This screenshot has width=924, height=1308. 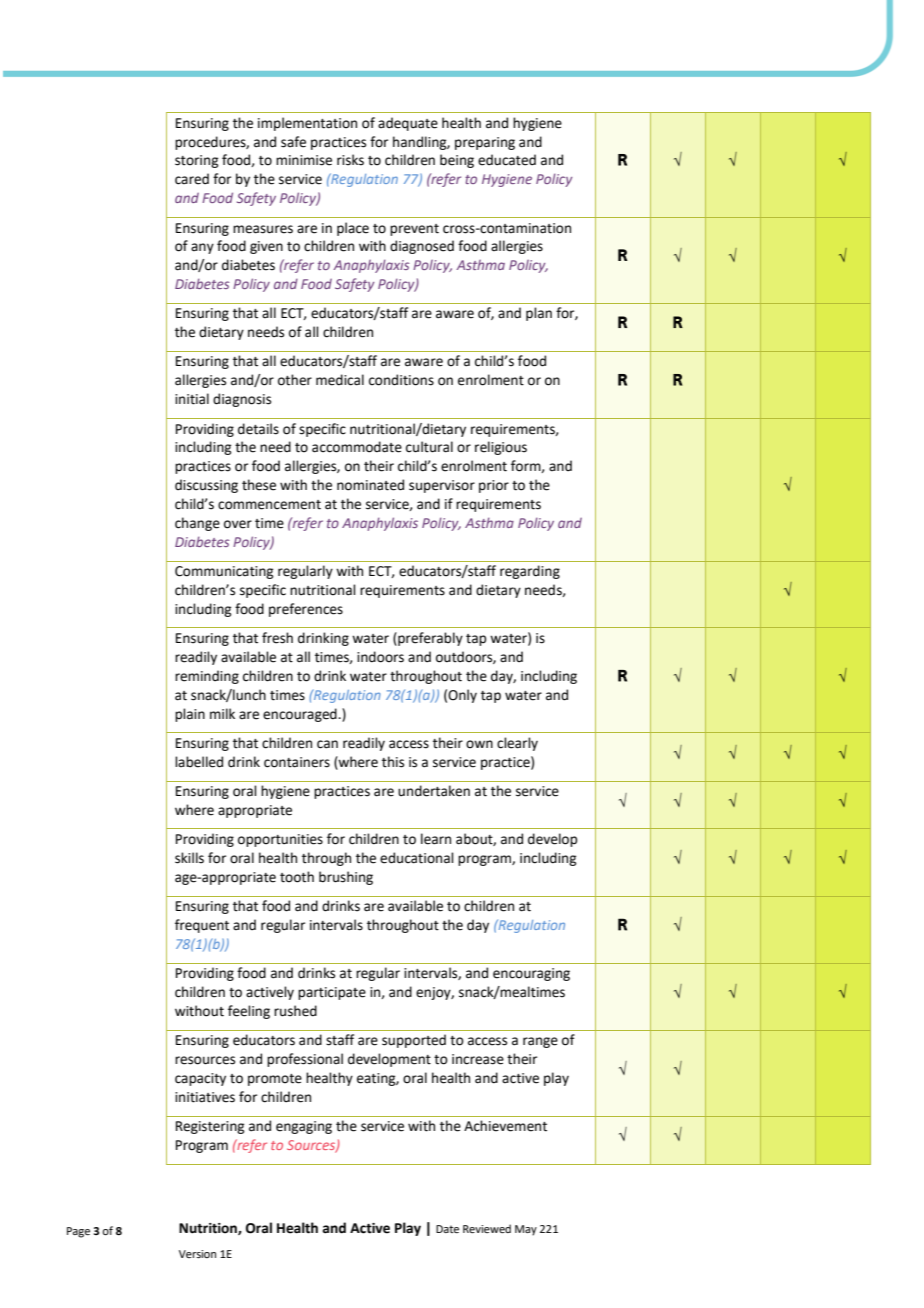 I want to click on cared, so click(x=192, y=179).
